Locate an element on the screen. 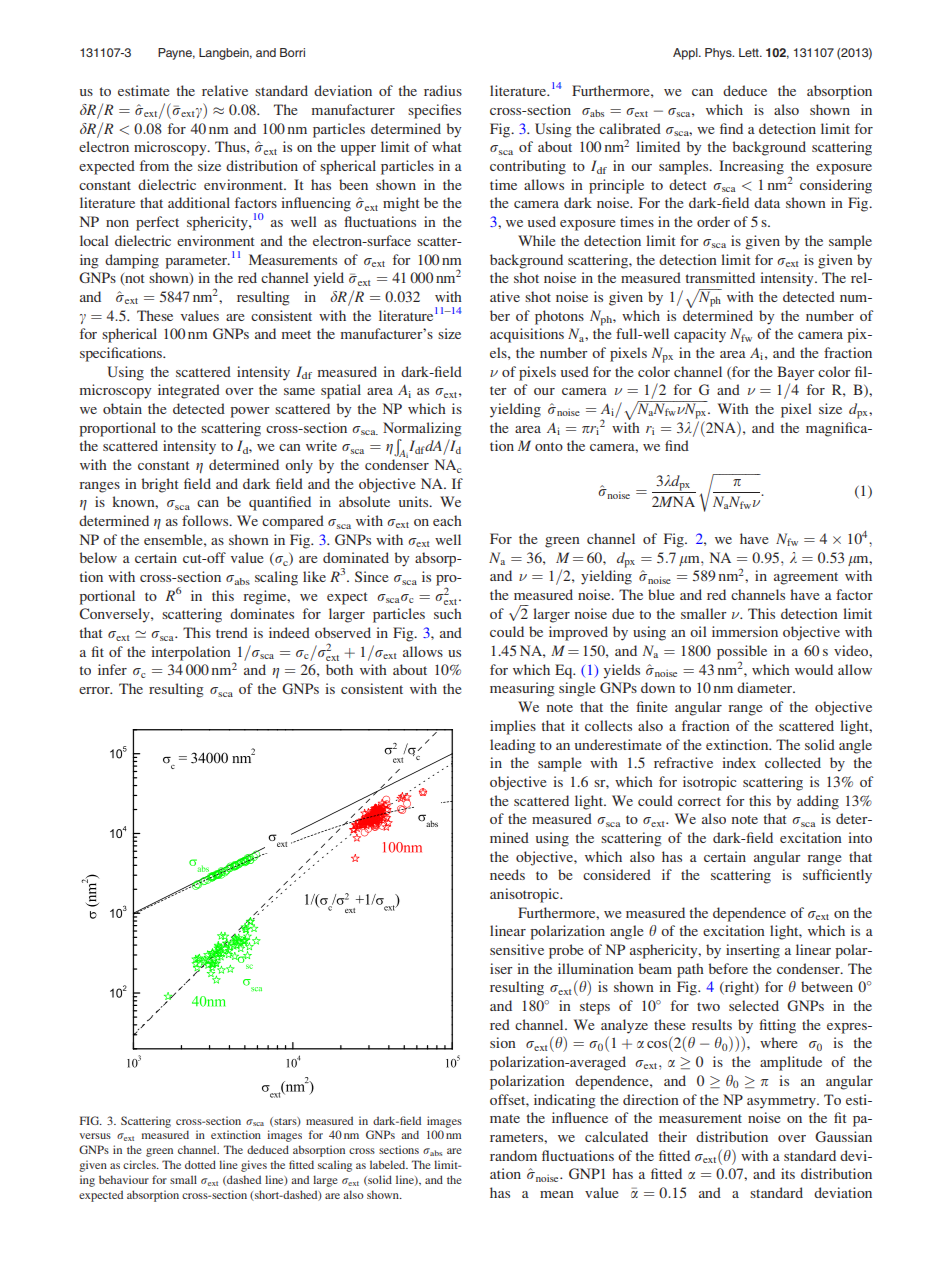 The height and width of the screenshot is (1261, 952). Lett is located at coordinates (750, 52).
